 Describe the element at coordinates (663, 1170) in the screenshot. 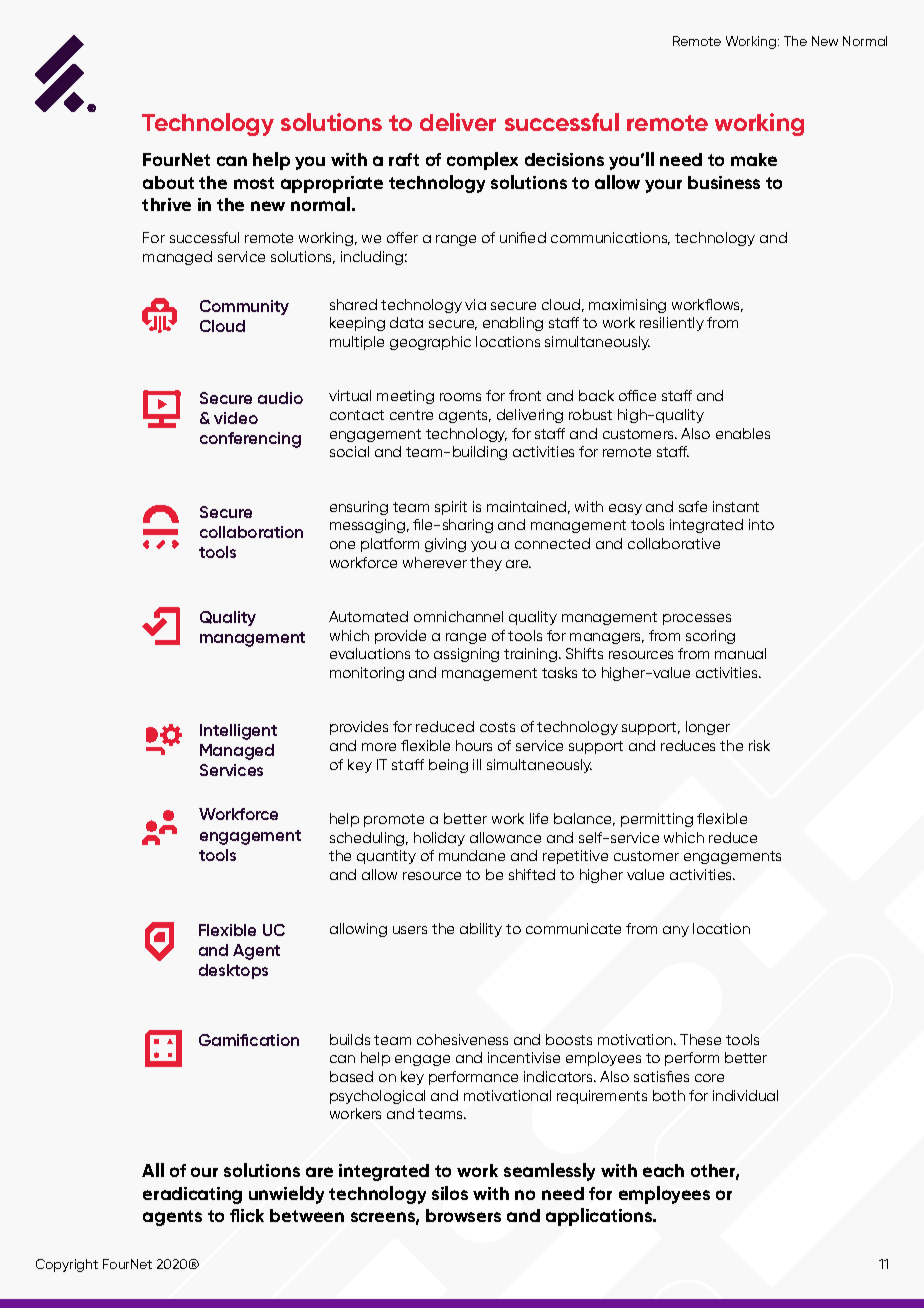

I see `each` at that location.
